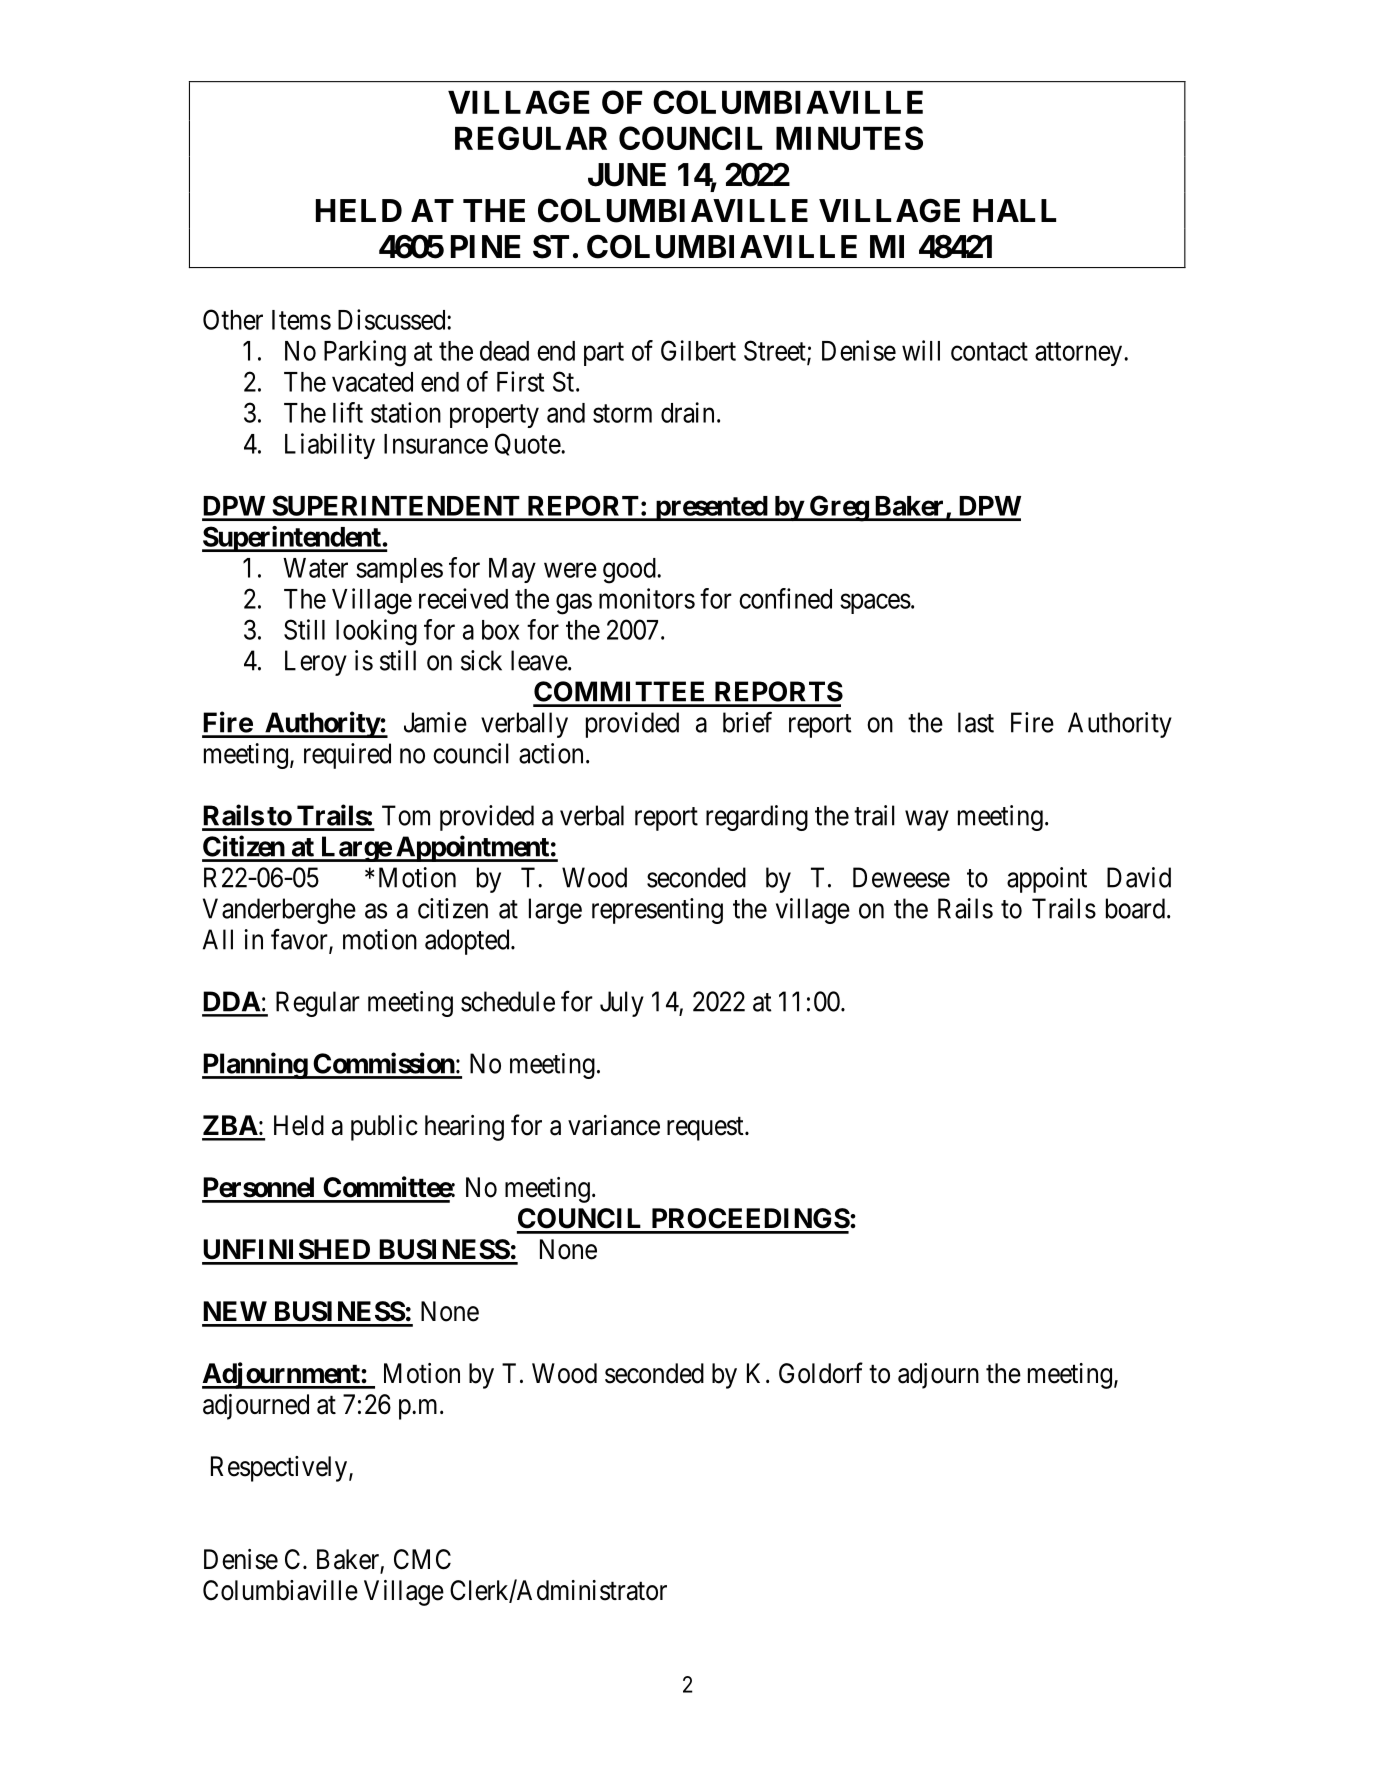  What do you see at coordinates (627, 175) in the screenshot?
I see `JUNE` at bounding box center [627, 175].
